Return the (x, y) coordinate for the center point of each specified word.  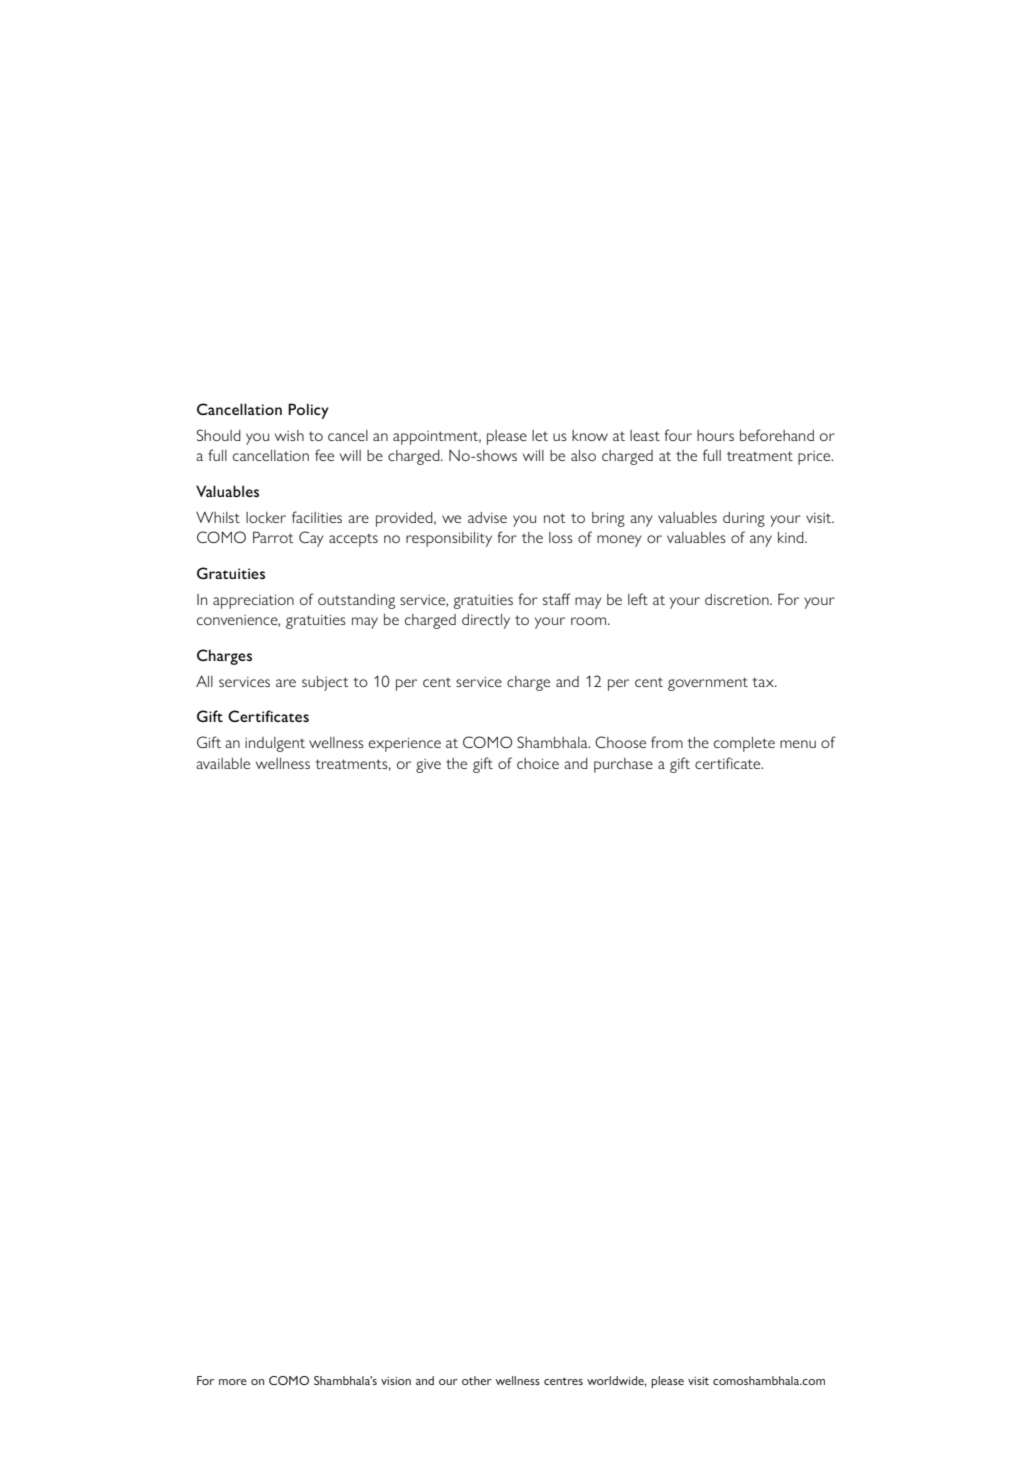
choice (538, 763)
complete (744, 744)
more (233, 1382)
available (223, 763)
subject (325, 683)
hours (715, 435)
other (477, 1380)
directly (486, 621)
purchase (623, 765)
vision (396, 1381)
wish (289, 435)
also (583, 455)
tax (764, 682)
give (428, 766)
